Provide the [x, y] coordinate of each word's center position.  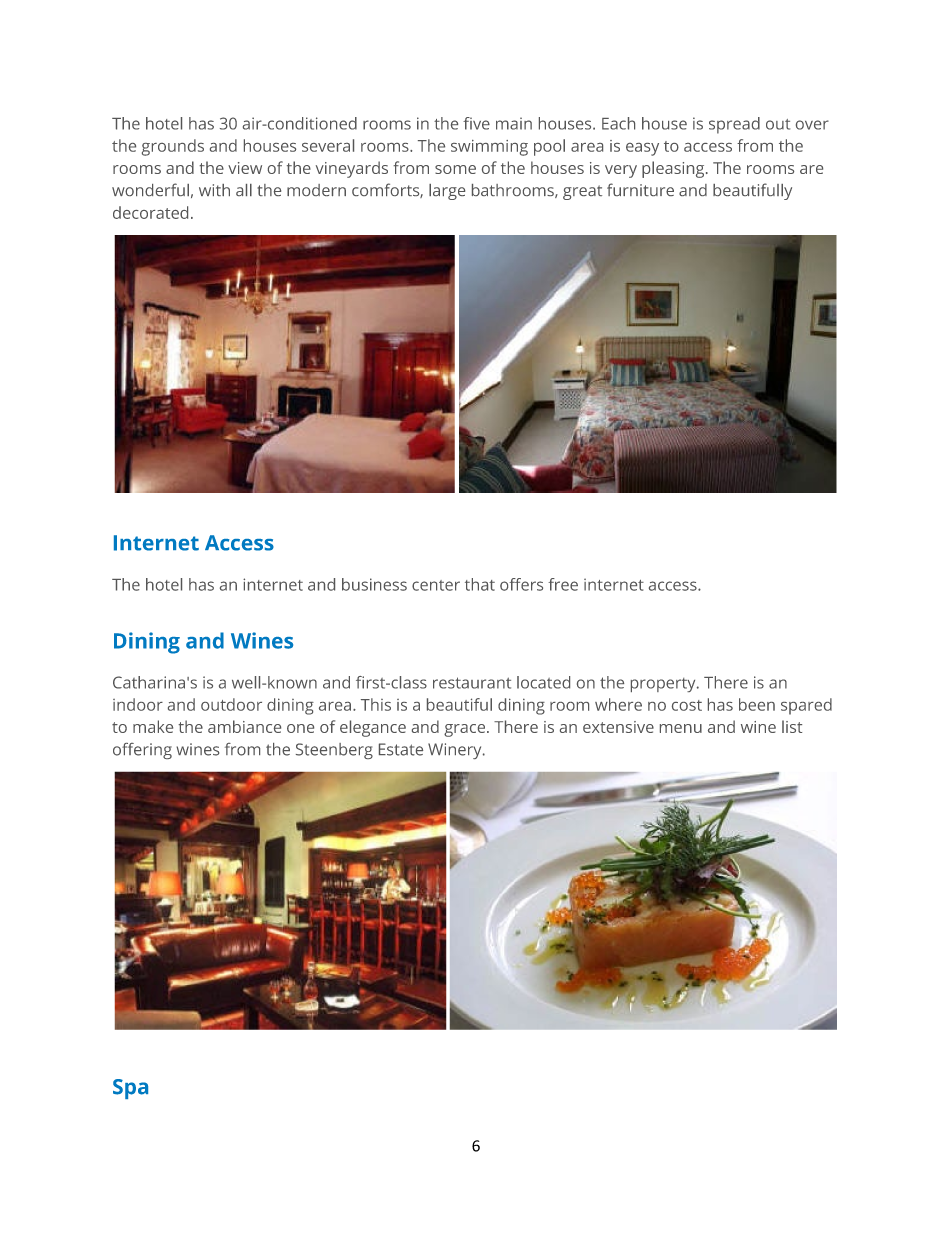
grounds [173, 147]
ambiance [244, 726]
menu [681, 728]
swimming [489, 148]
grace [466, 730]
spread [734, 125]
